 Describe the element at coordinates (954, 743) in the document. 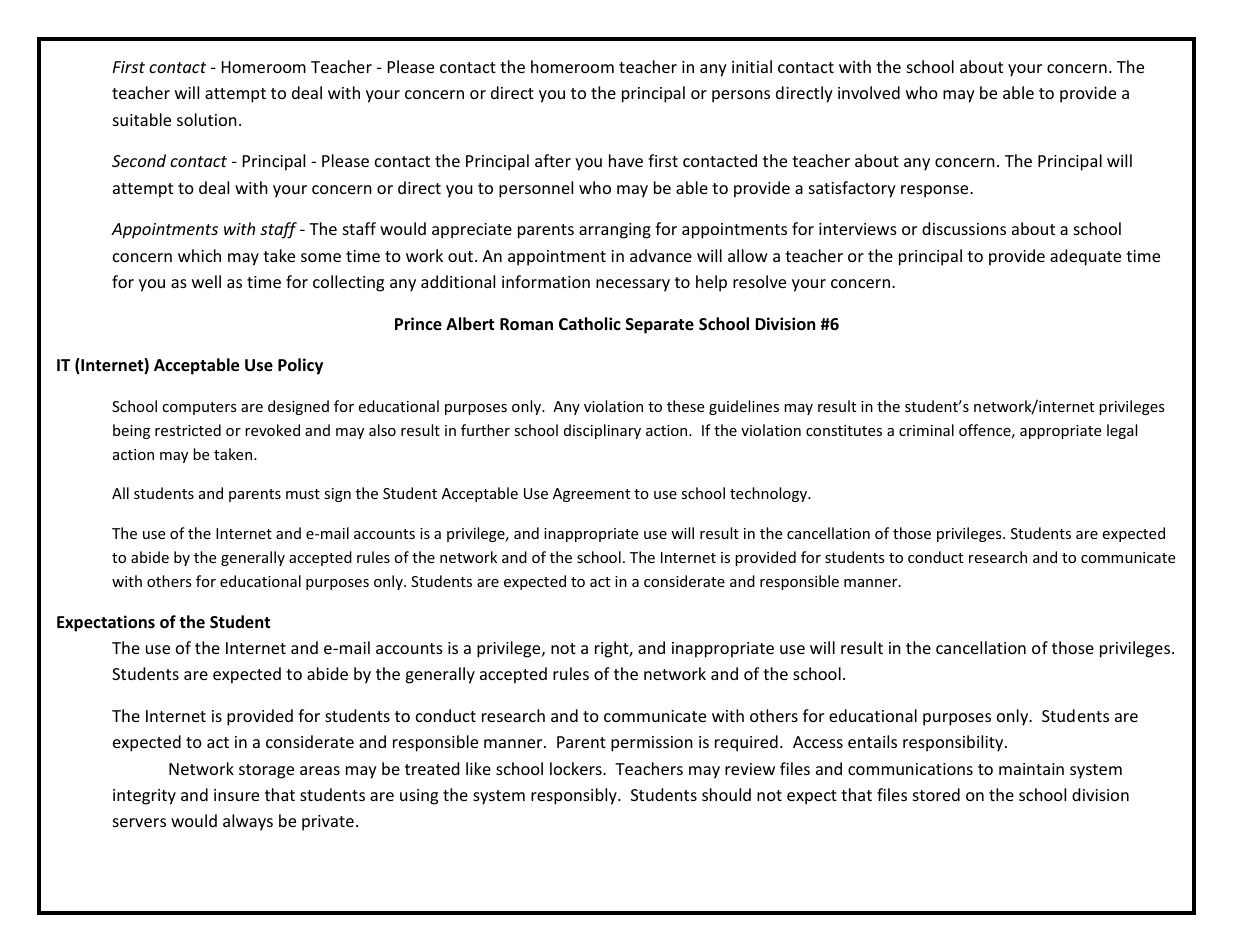

I see `responsibility` at that location.
